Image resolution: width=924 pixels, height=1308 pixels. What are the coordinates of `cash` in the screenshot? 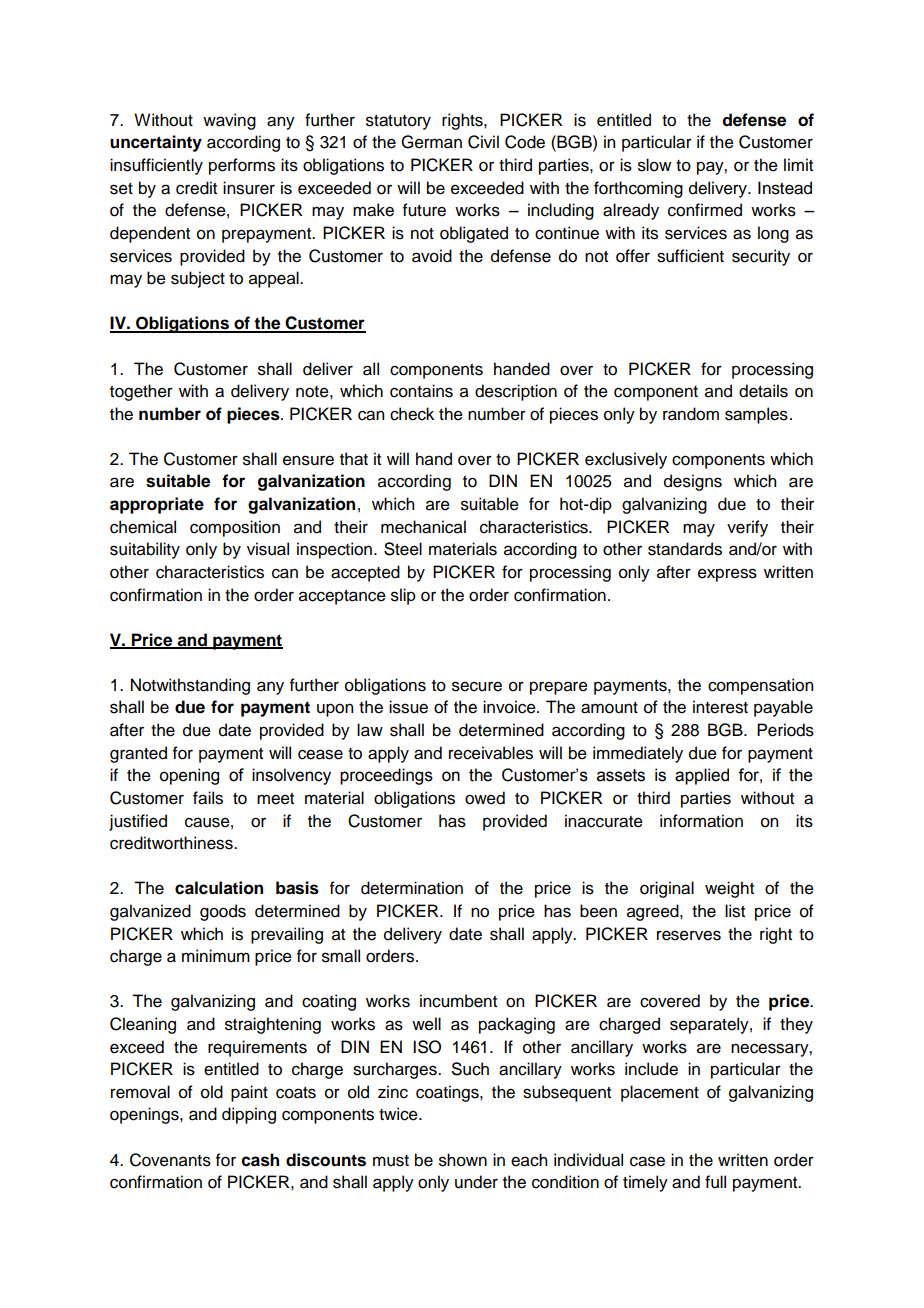 It's located at (260, 1160).
